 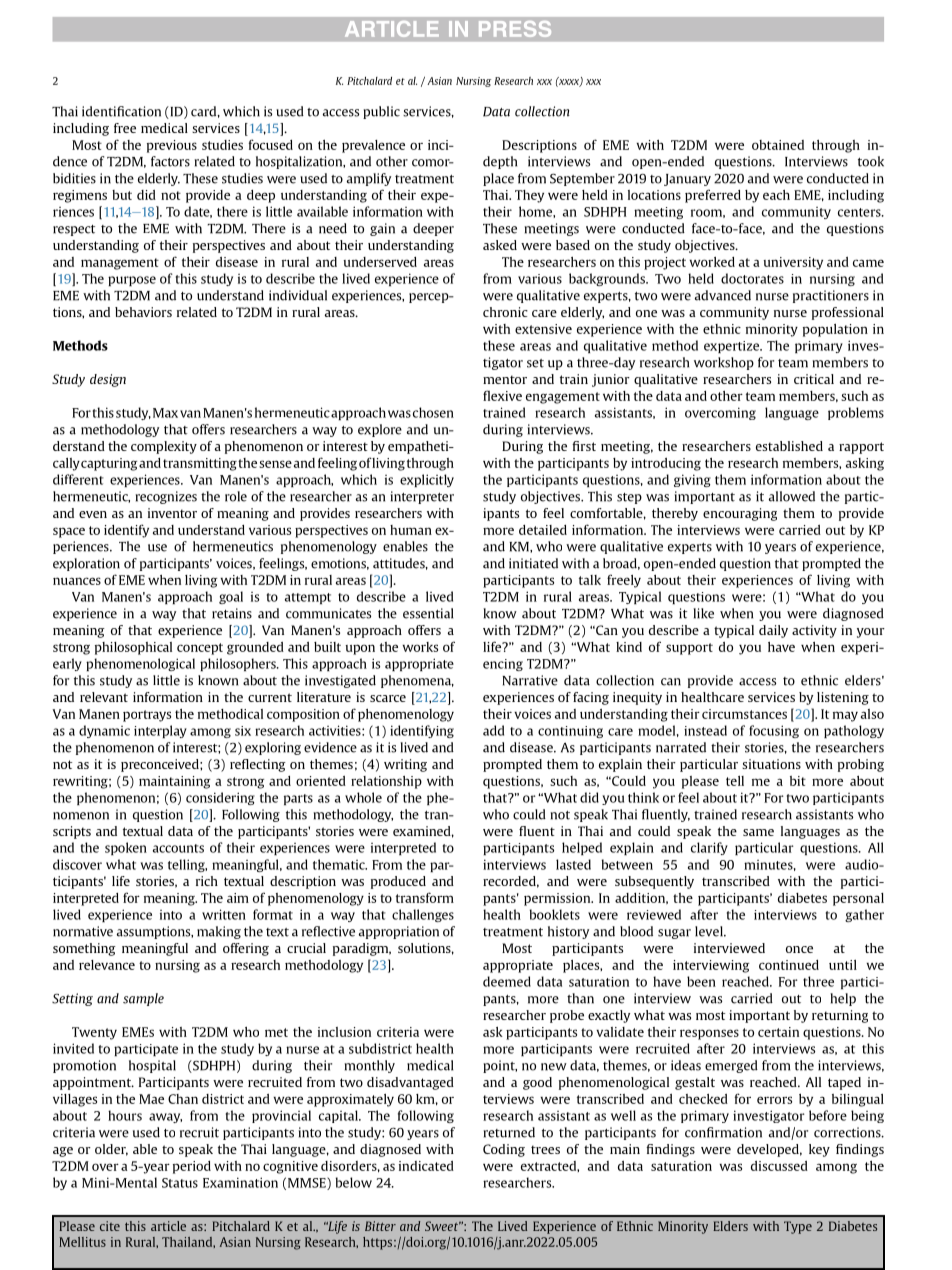 What do you see at coordinates (798, 1227) in the image?
I see `Type` at bounding box center [798, 1227].
